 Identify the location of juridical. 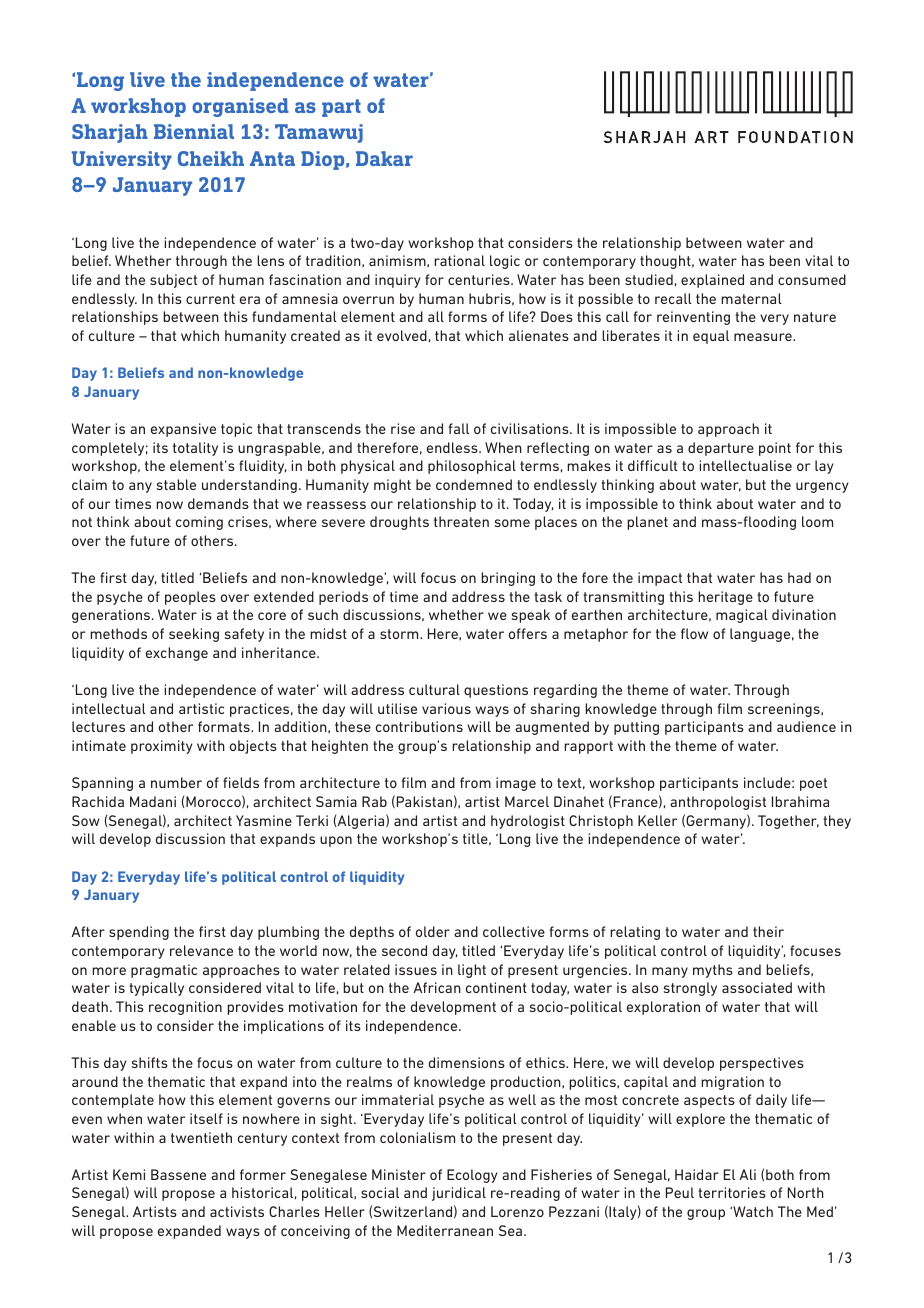
(459, 1194).
